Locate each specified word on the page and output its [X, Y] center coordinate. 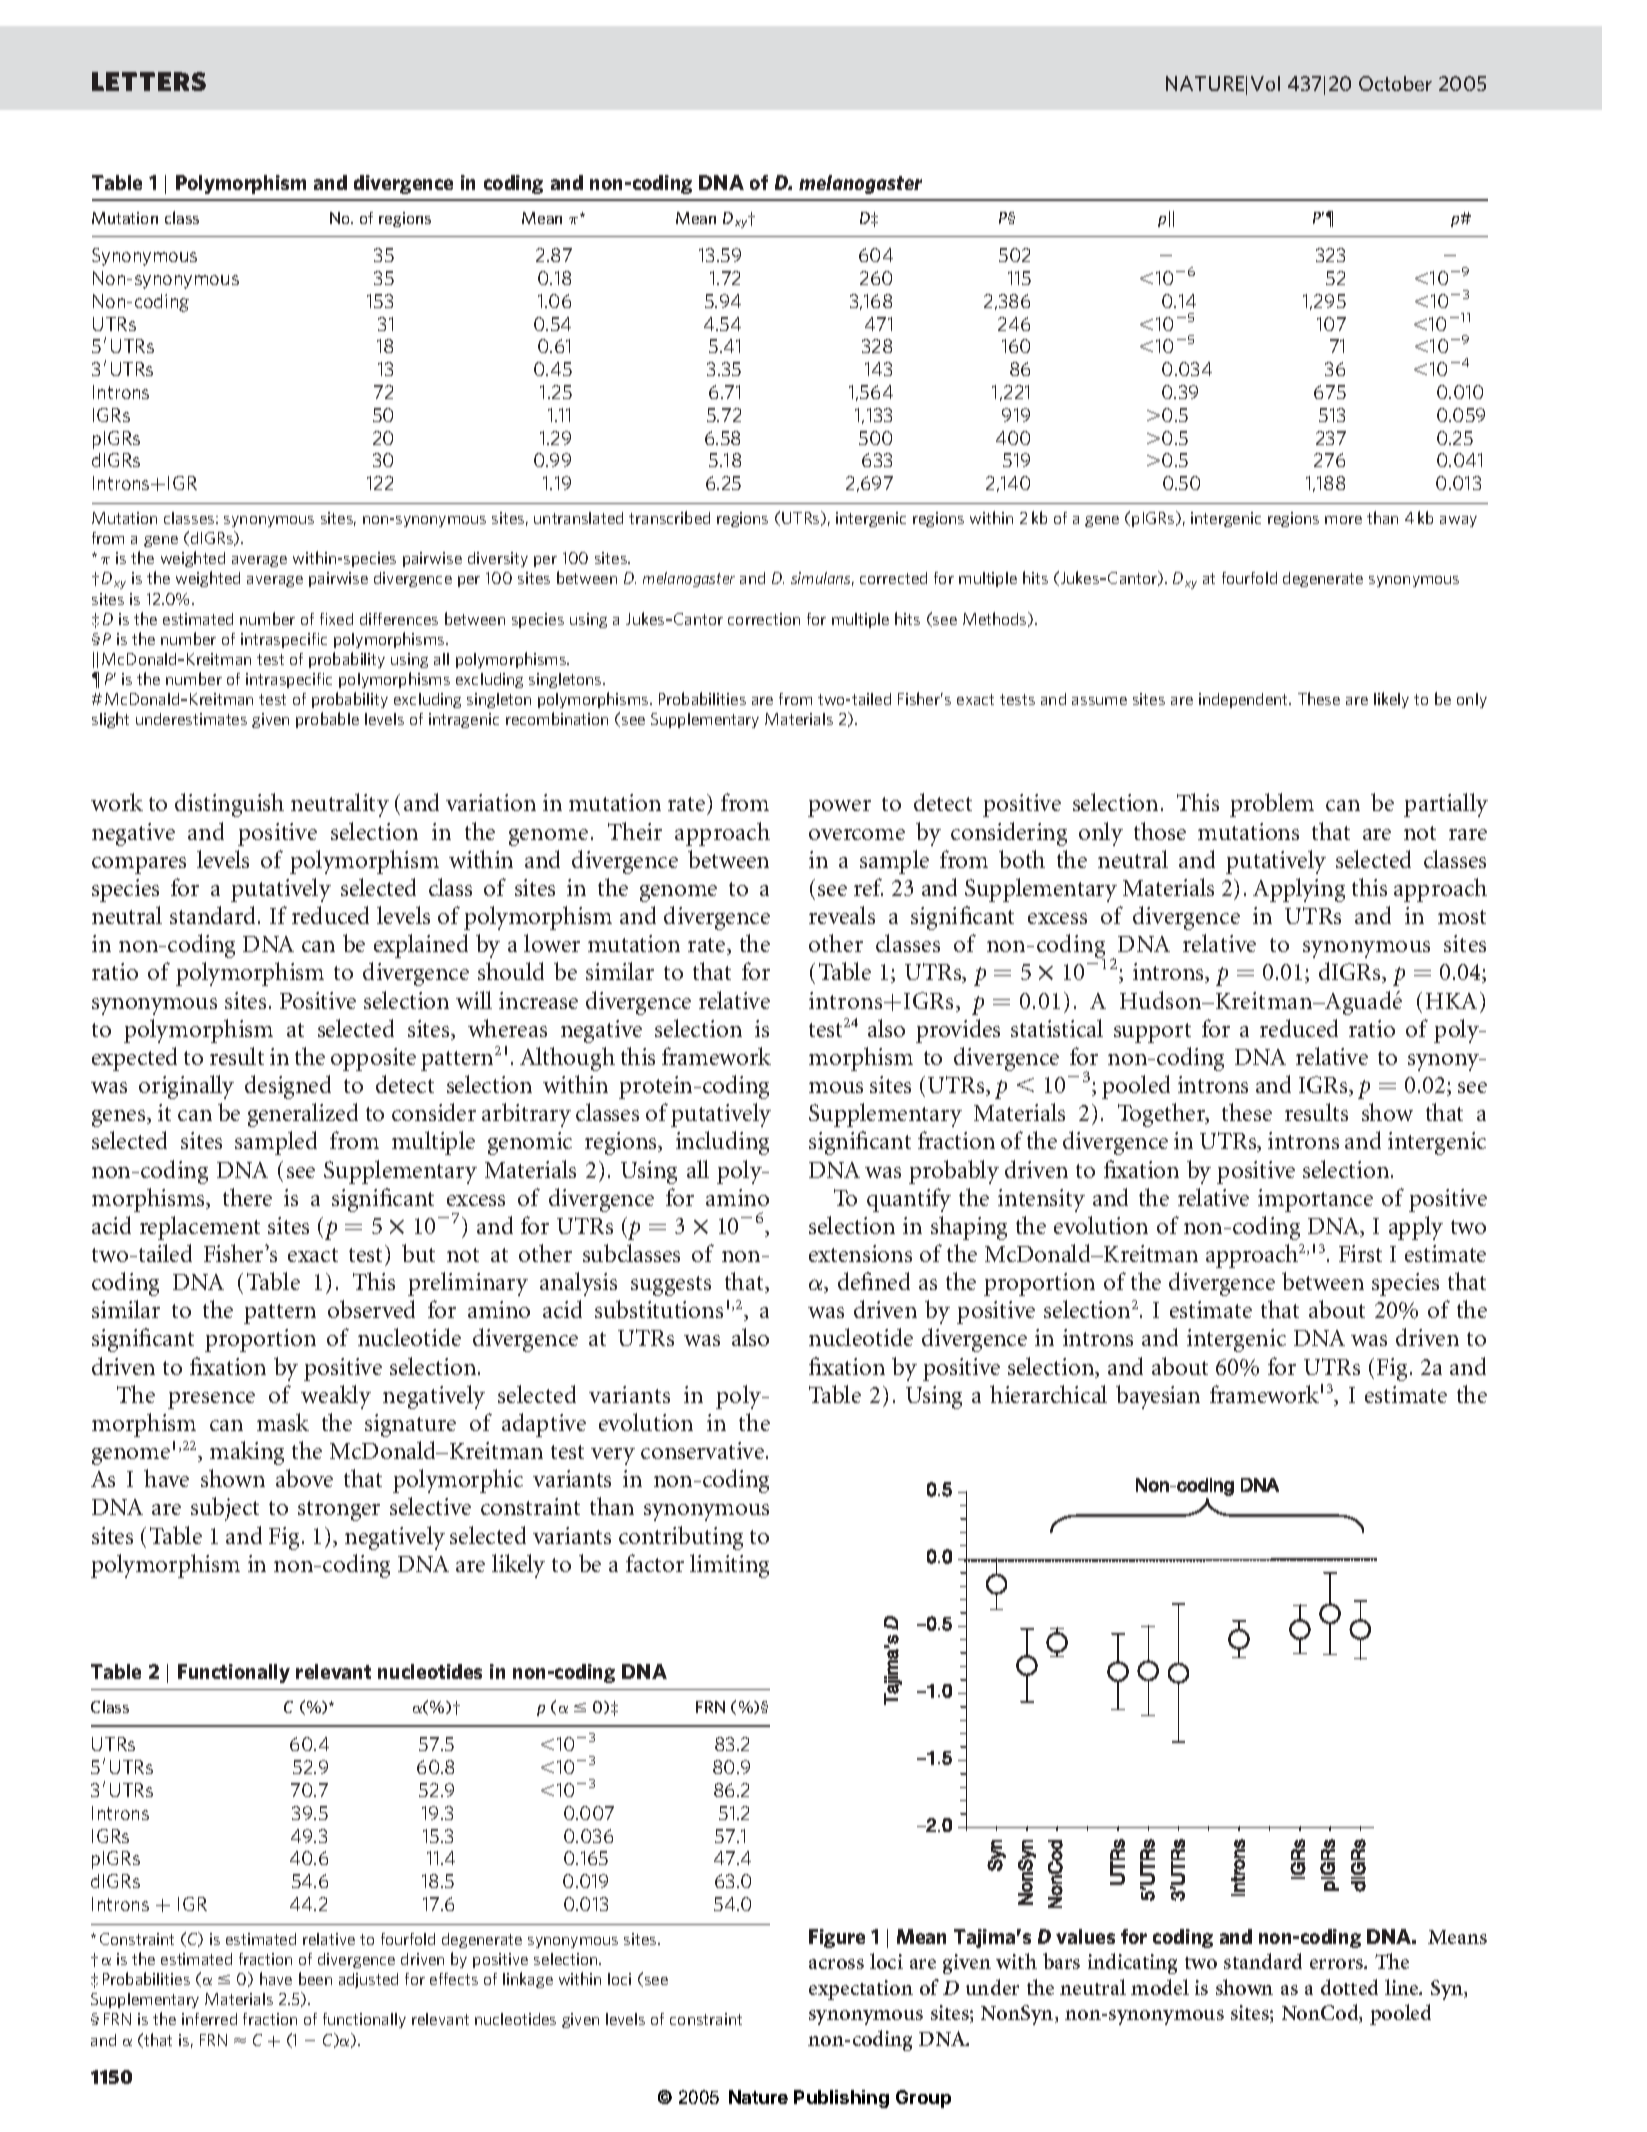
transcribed [669, 517]
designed [288, 1087]
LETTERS [149, 81]
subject [225, 1509]
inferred [209, 2019]
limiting [729, 1566]
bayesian [1158, 1397]
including [722, 1143]
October [1395, 83]
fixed [336, 619]
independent [1244, 700]
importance [1315, 1200]
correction [764, 619]
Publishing [841, 2099]
